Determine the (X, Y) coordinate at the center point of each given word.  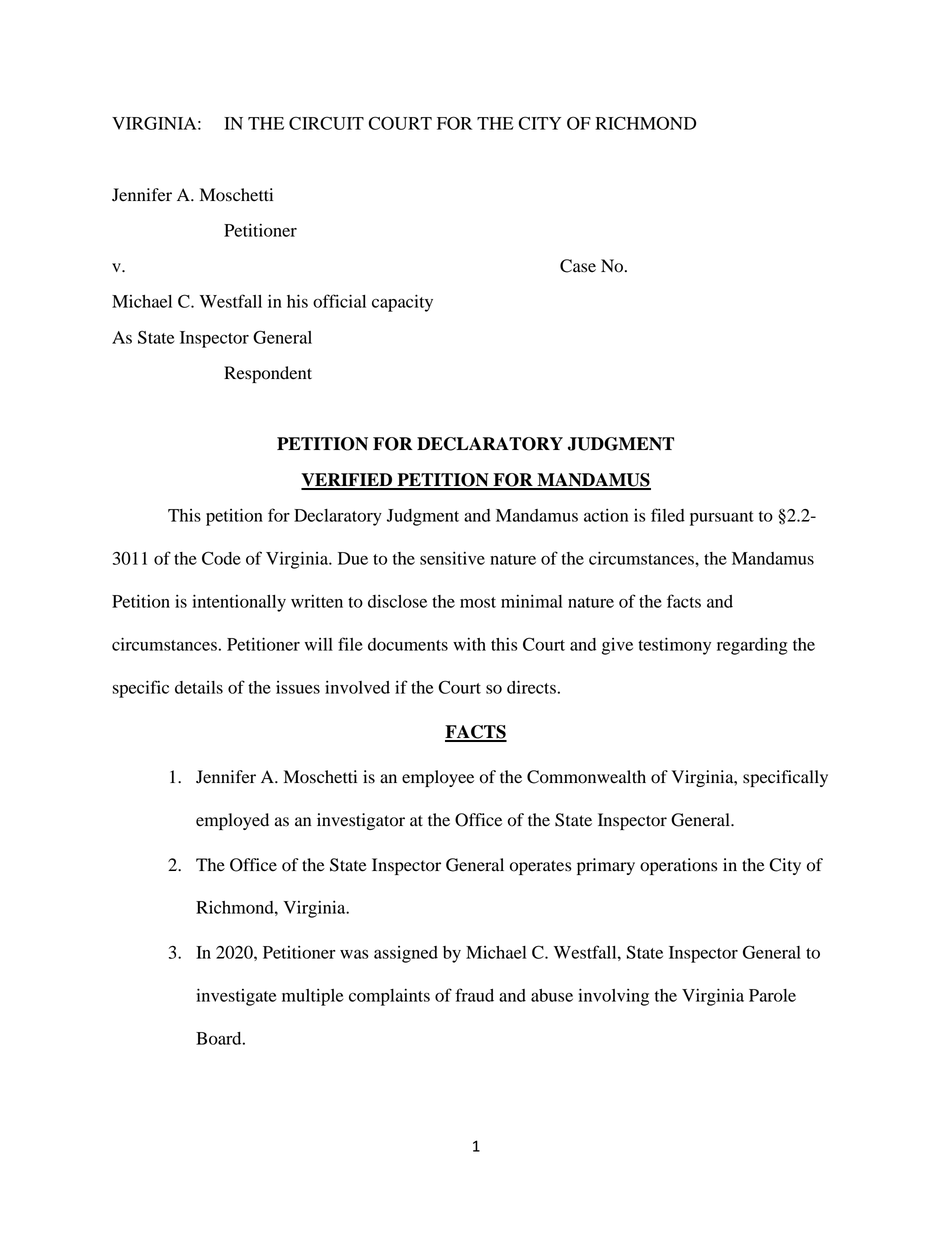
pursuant (722, 518)
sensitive (452, 558)
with (469, 644)
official (339, 301)
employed (232, 821)
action (606, 515)
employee (438, 778)
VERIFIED (348, 481)
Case (578, 266)
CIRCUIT (326, 123)
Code (221, 558)
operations (678, 866)
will (319, 644)
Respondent (268, 374)
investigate (236, 997)
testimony (674, 646)
